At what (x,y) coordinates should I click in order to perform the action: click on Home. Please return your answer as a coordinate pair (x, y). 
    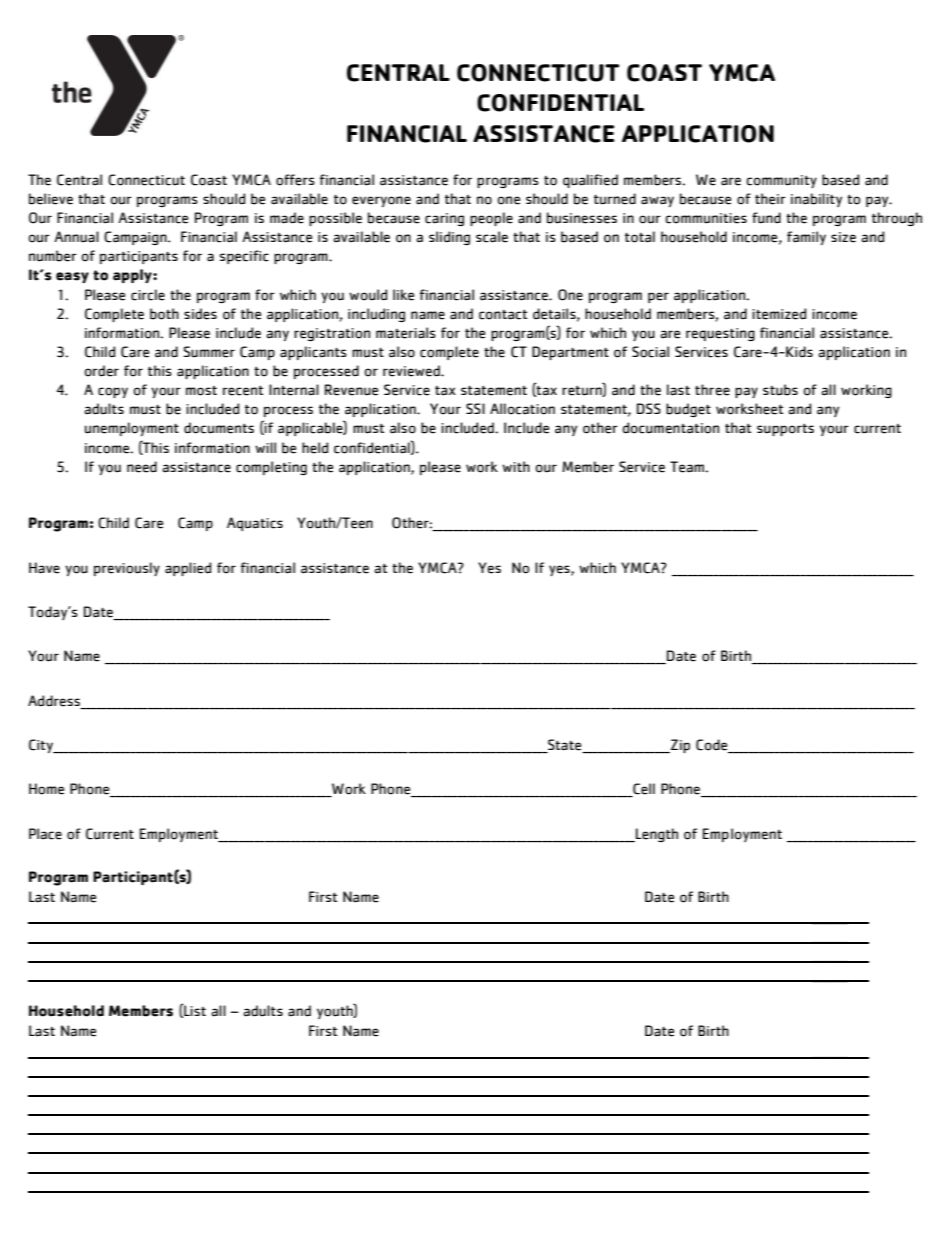
    Looking at the image, I should click on (46, 789).
